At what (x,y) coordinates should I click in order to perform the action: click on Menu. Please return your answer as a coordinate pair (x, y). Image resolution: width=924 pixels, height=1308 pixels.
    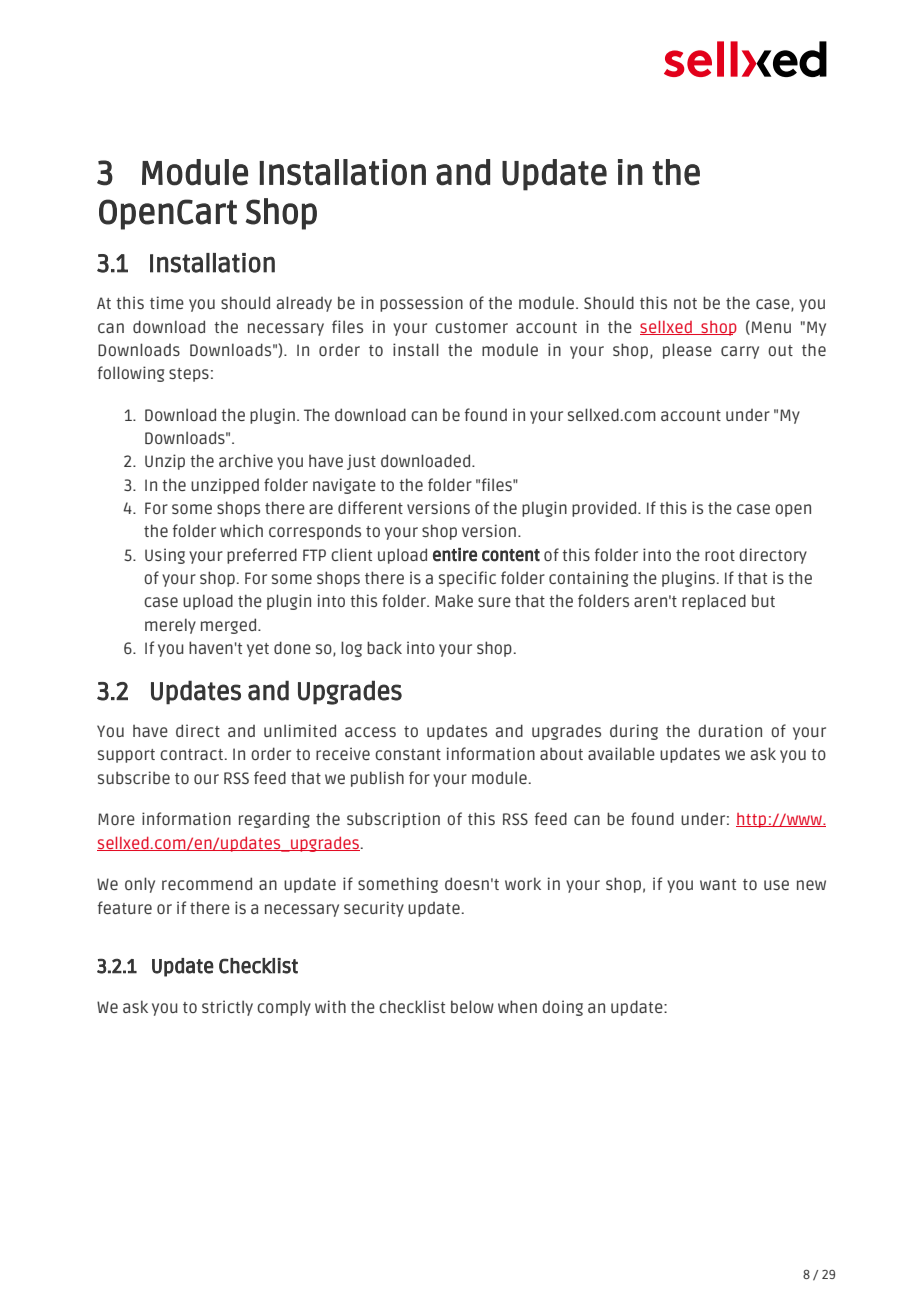
    Looking at the image, I should click on (771, 327).
